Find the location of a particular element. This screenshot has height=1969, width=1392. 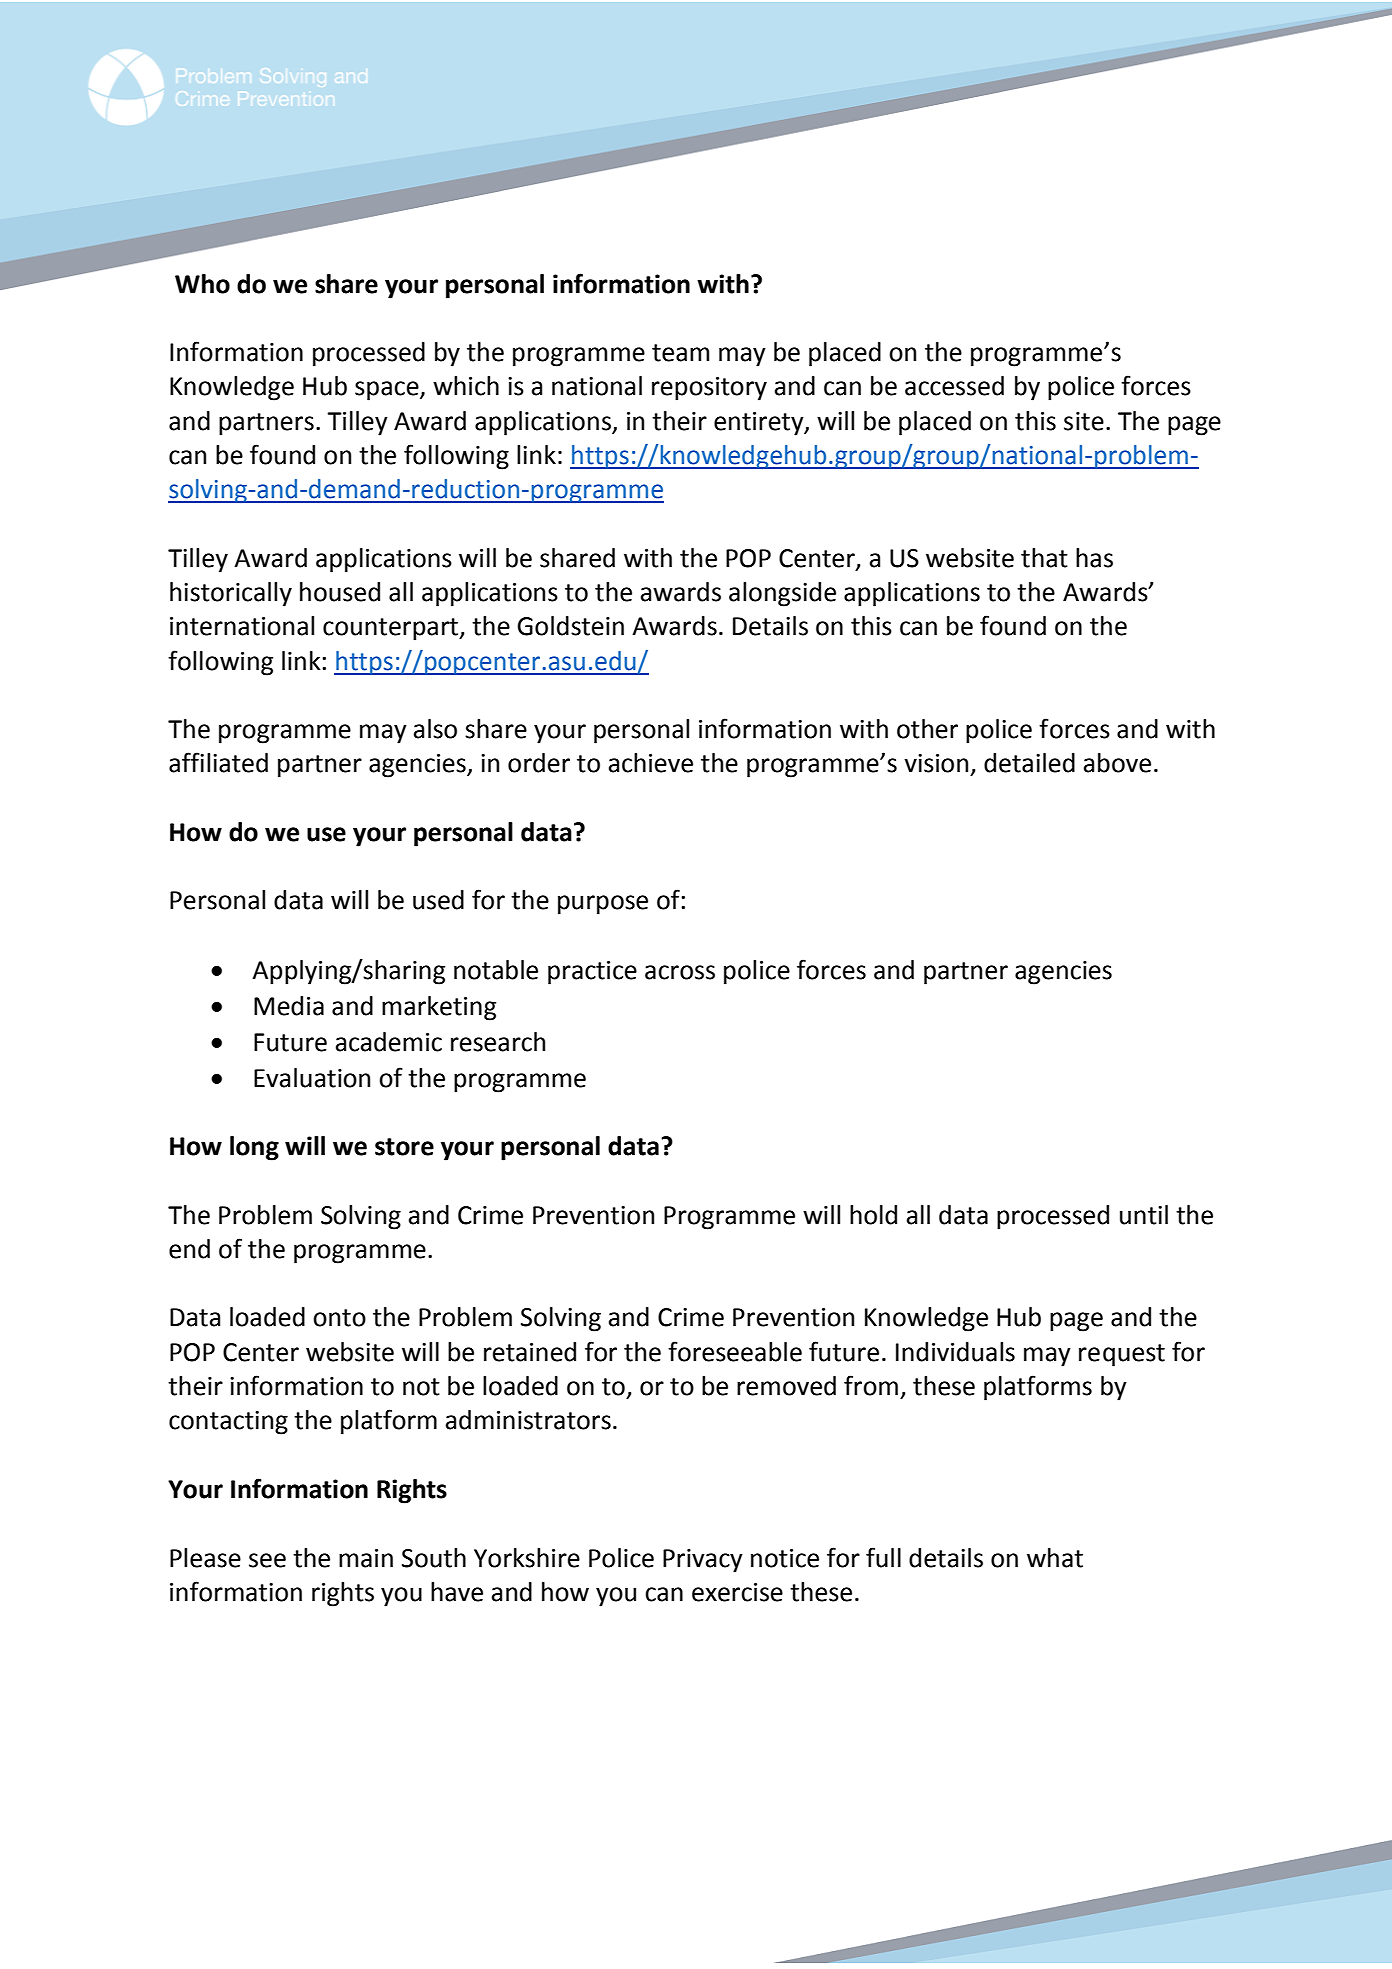

main is located at coordinates (366, 1558).
